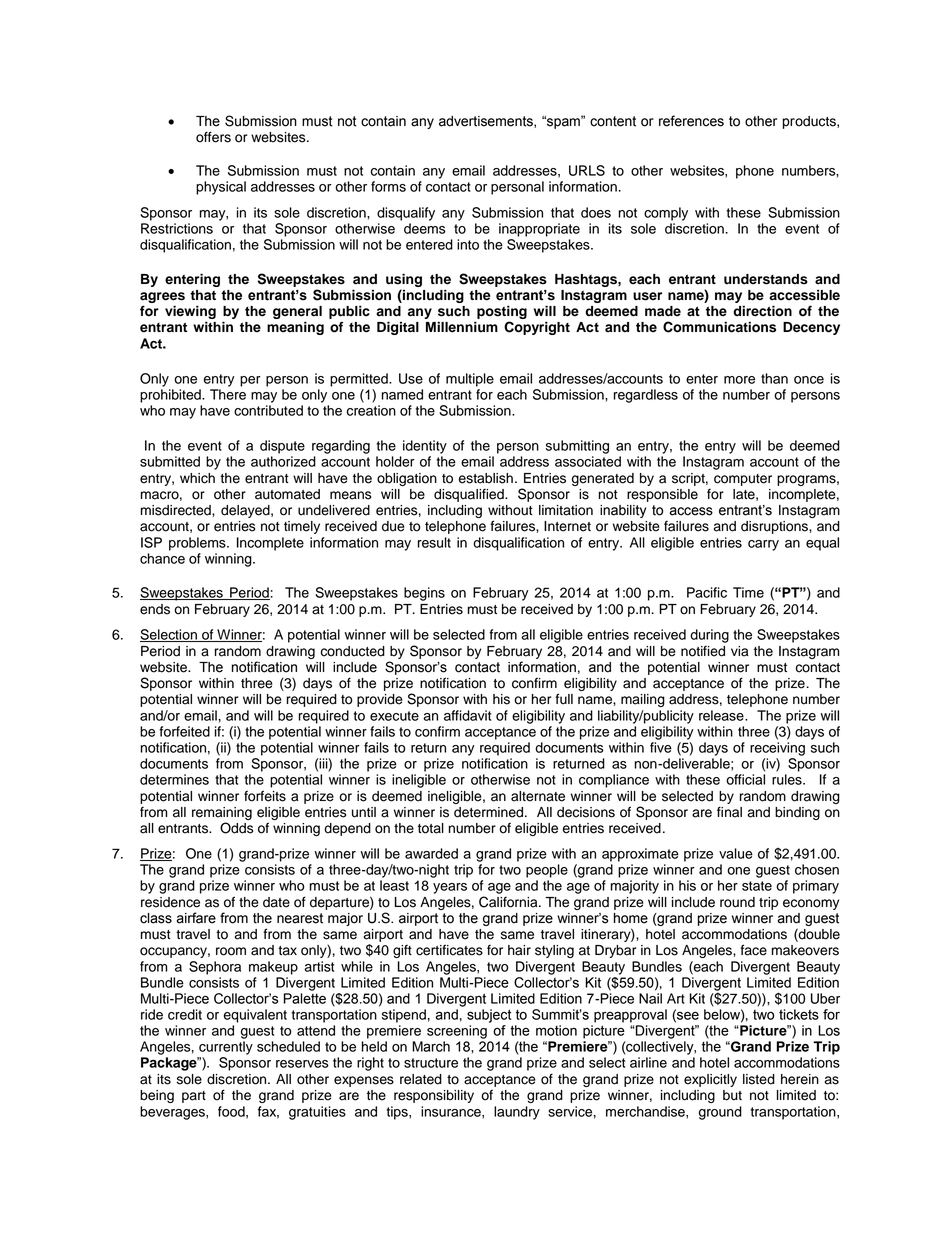 The image size is (952, 1233). What do you see at coordinates (213, 137) in the page?
I see `offers` at bounding box center [213, 137].
